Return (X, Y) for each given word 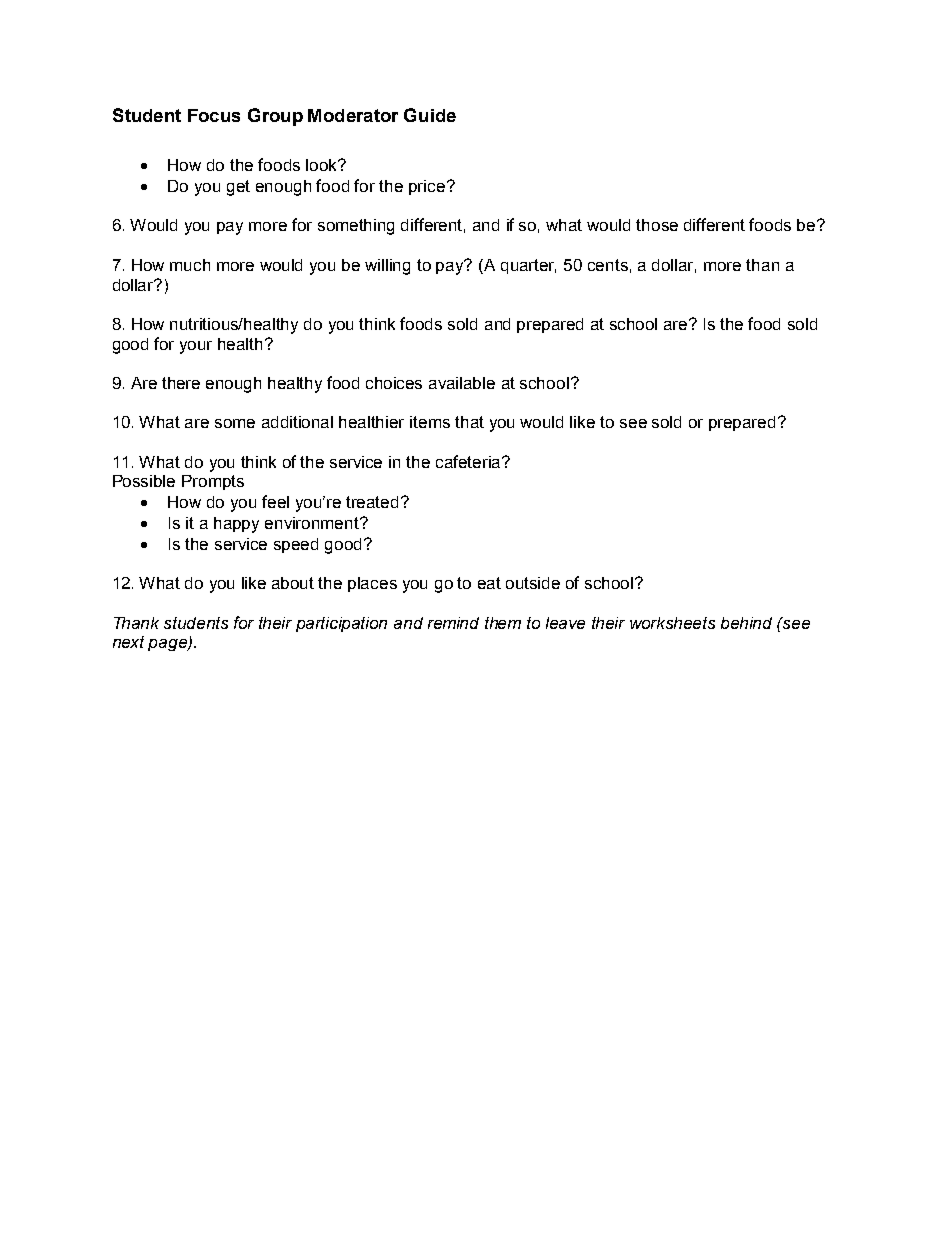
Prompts (213, 482)
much (190, 265)
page (168, 645)
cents (608, 265)
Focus (214, 115)
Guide (430, 115)
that (469, 422)
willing (387, 267)
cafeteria (469, 461)
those (657, 225)
